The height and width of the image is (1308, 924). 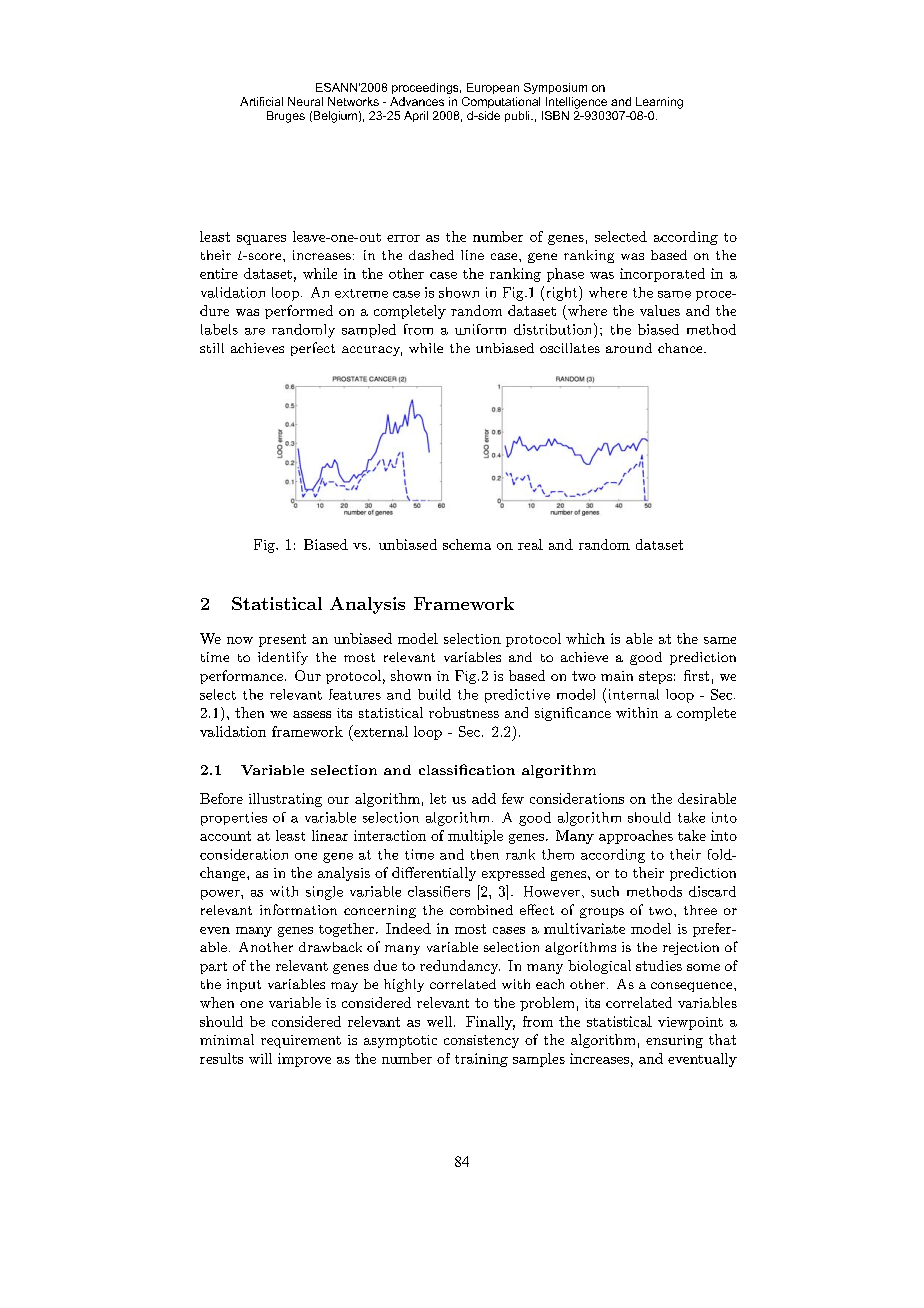 I want to click on consistency, so click(x=481, y=1041).
